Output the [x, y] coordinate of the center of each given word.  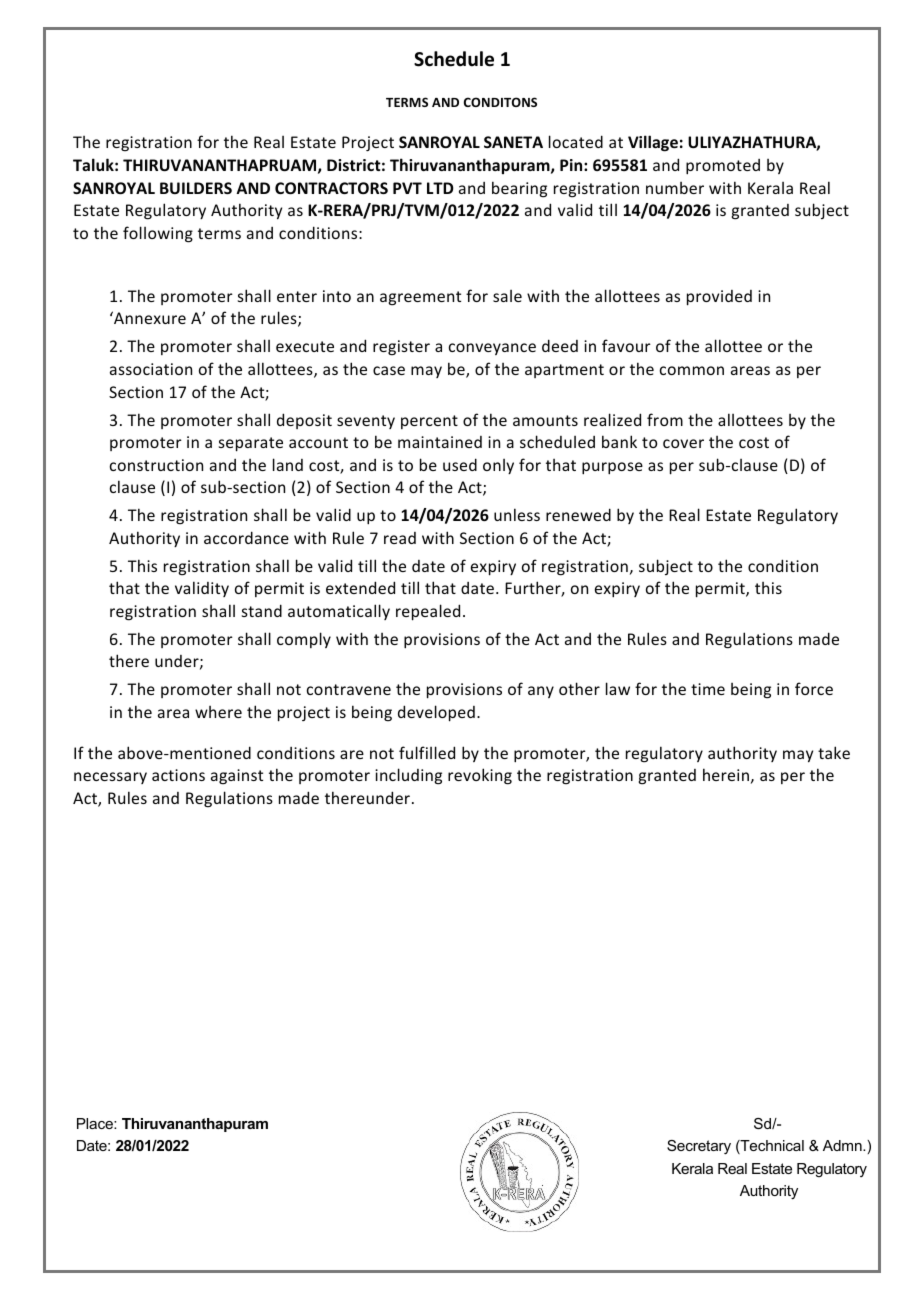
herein [726, 774]
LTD [440, 188]
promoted [723, 167]
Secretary [699, 1147]
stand [262, 610]
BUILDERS [196, 188]
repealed [428, 612]
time [708, 689]
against [237, 777]
